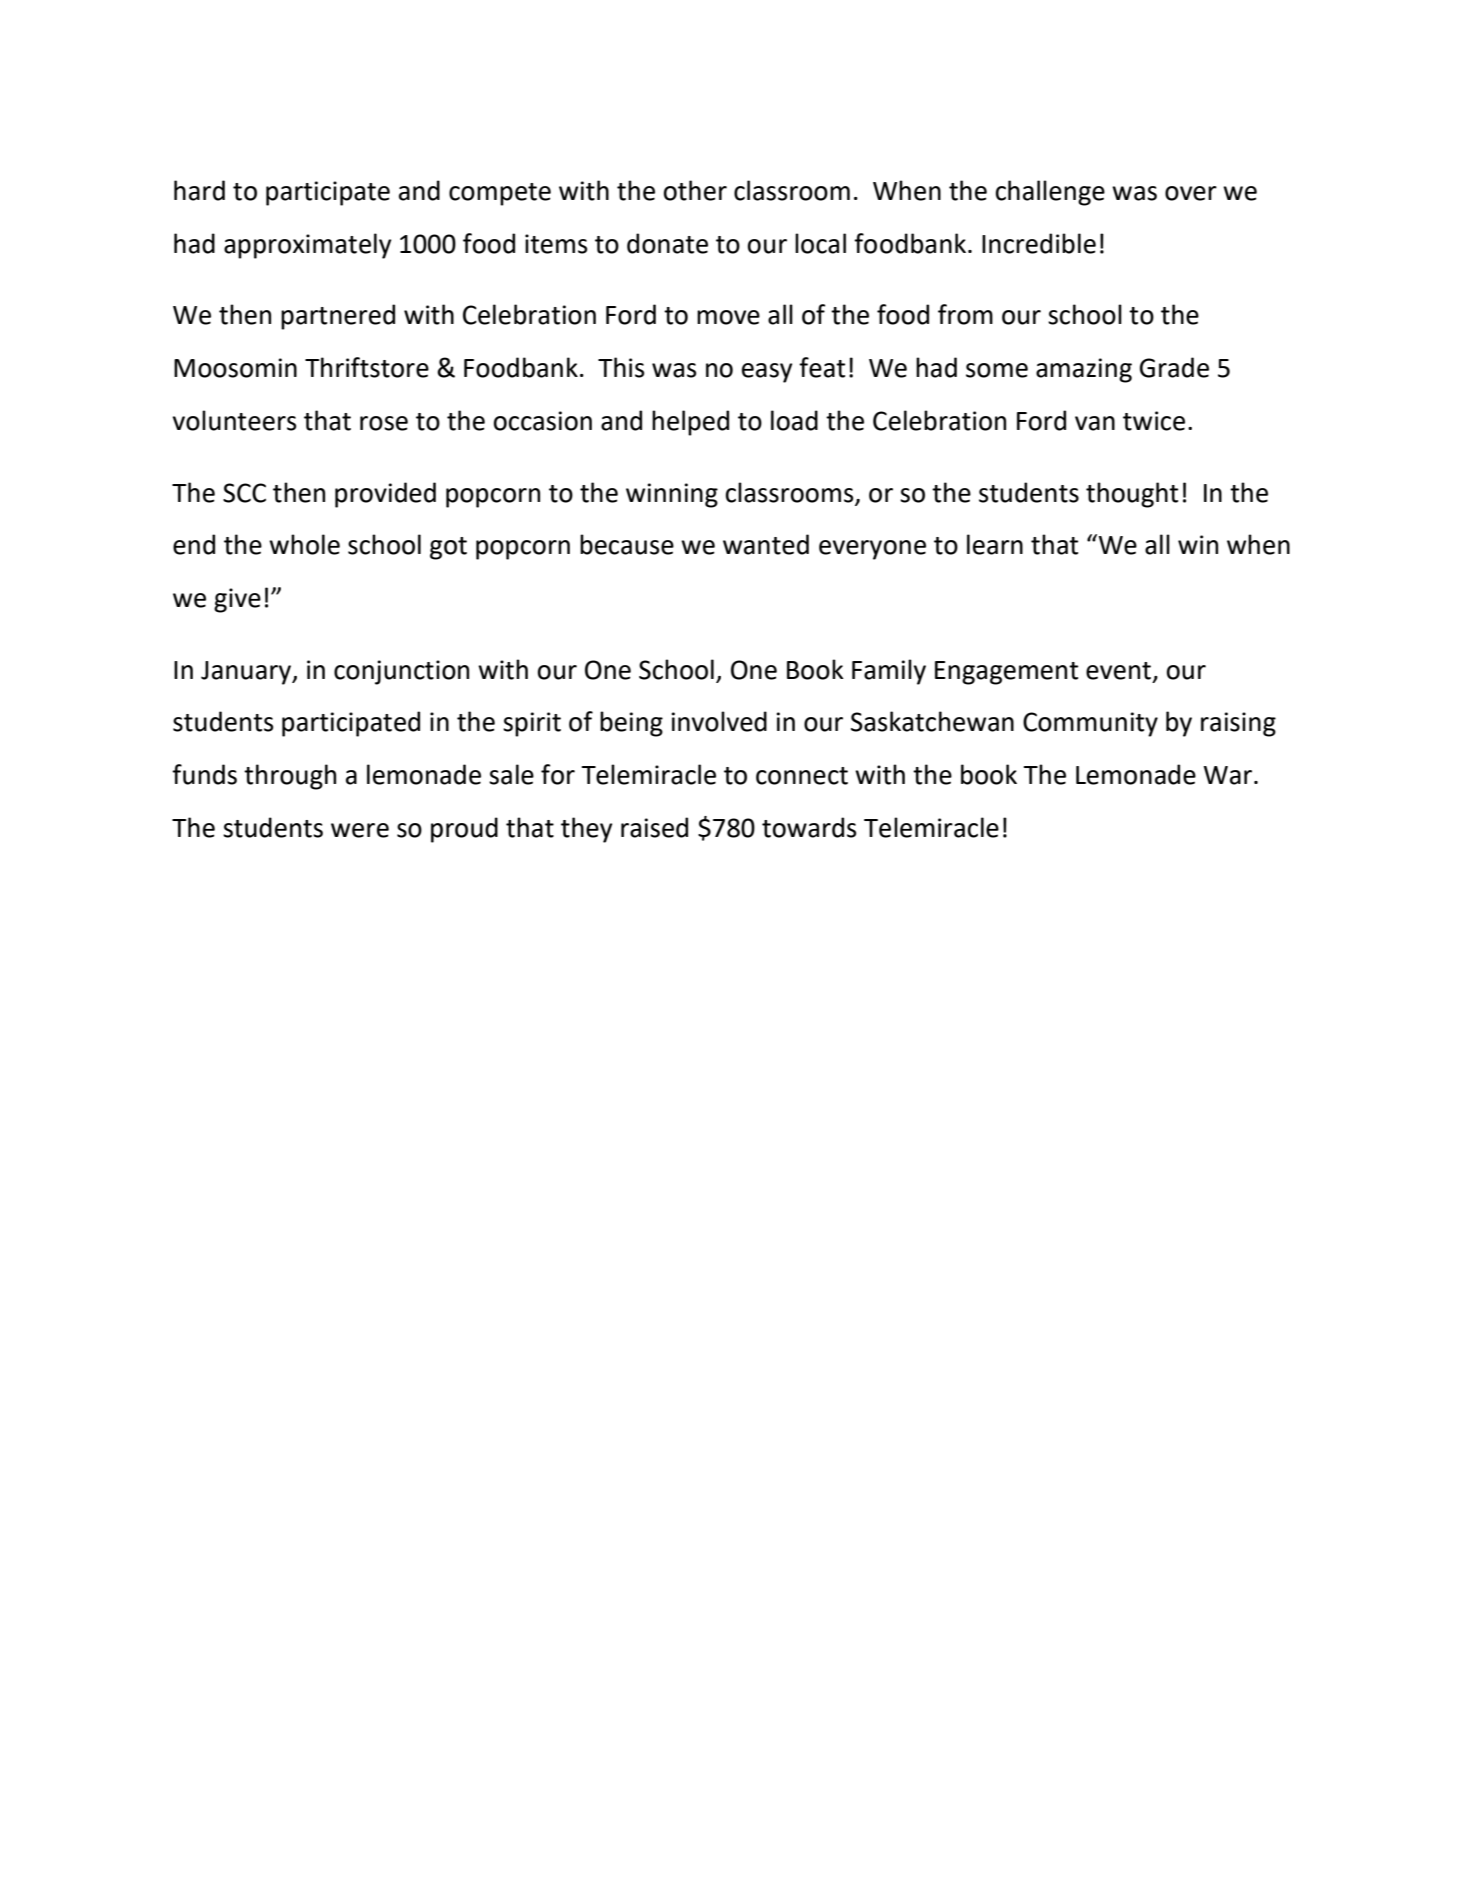  What do you see at coordinates (338, 317) in the image?
I see `partnered` at bounding box center [338, 317].
